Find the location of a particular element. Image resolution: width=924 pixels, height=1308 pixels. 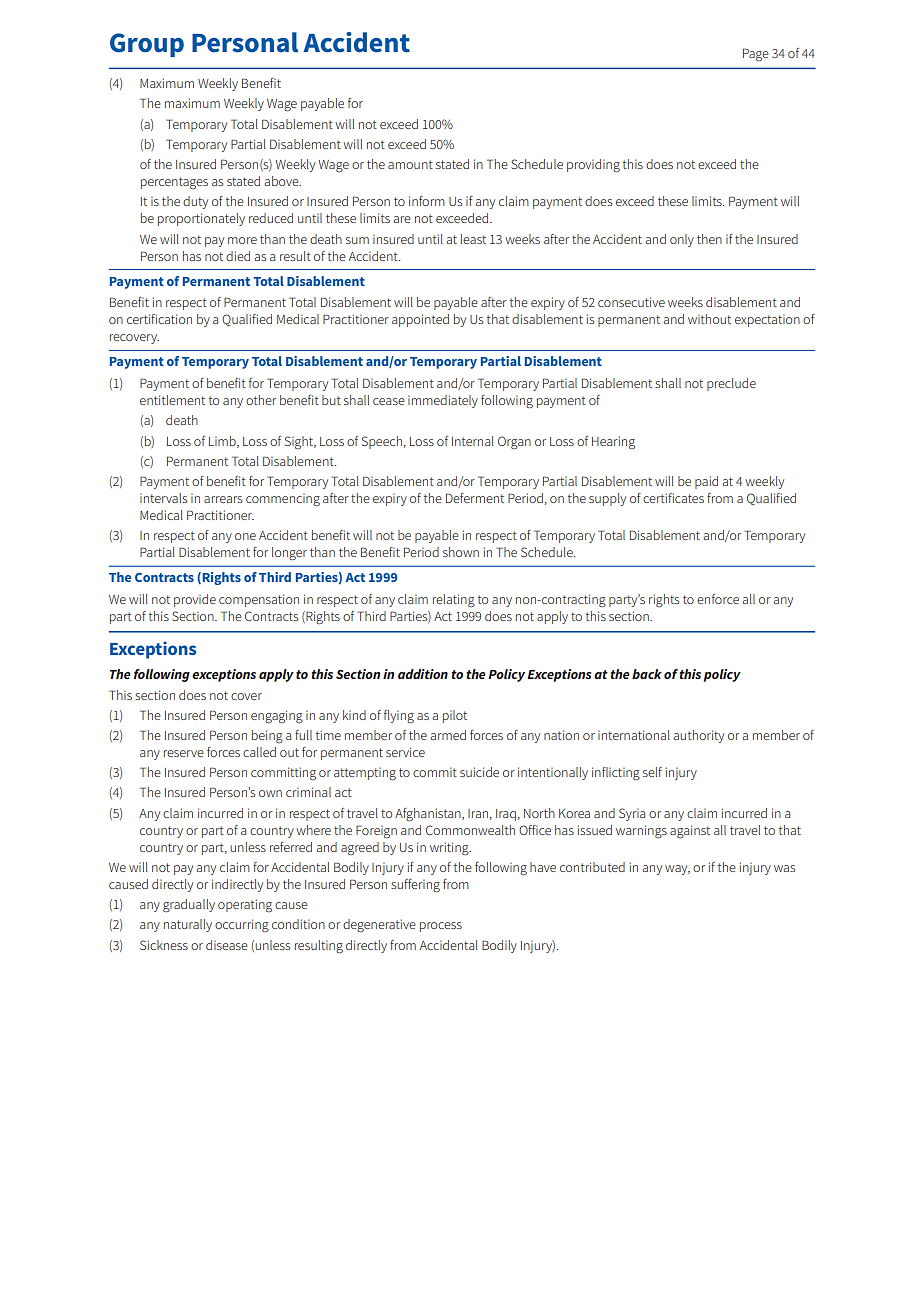

engaging is located at coordinates (277, 717).
